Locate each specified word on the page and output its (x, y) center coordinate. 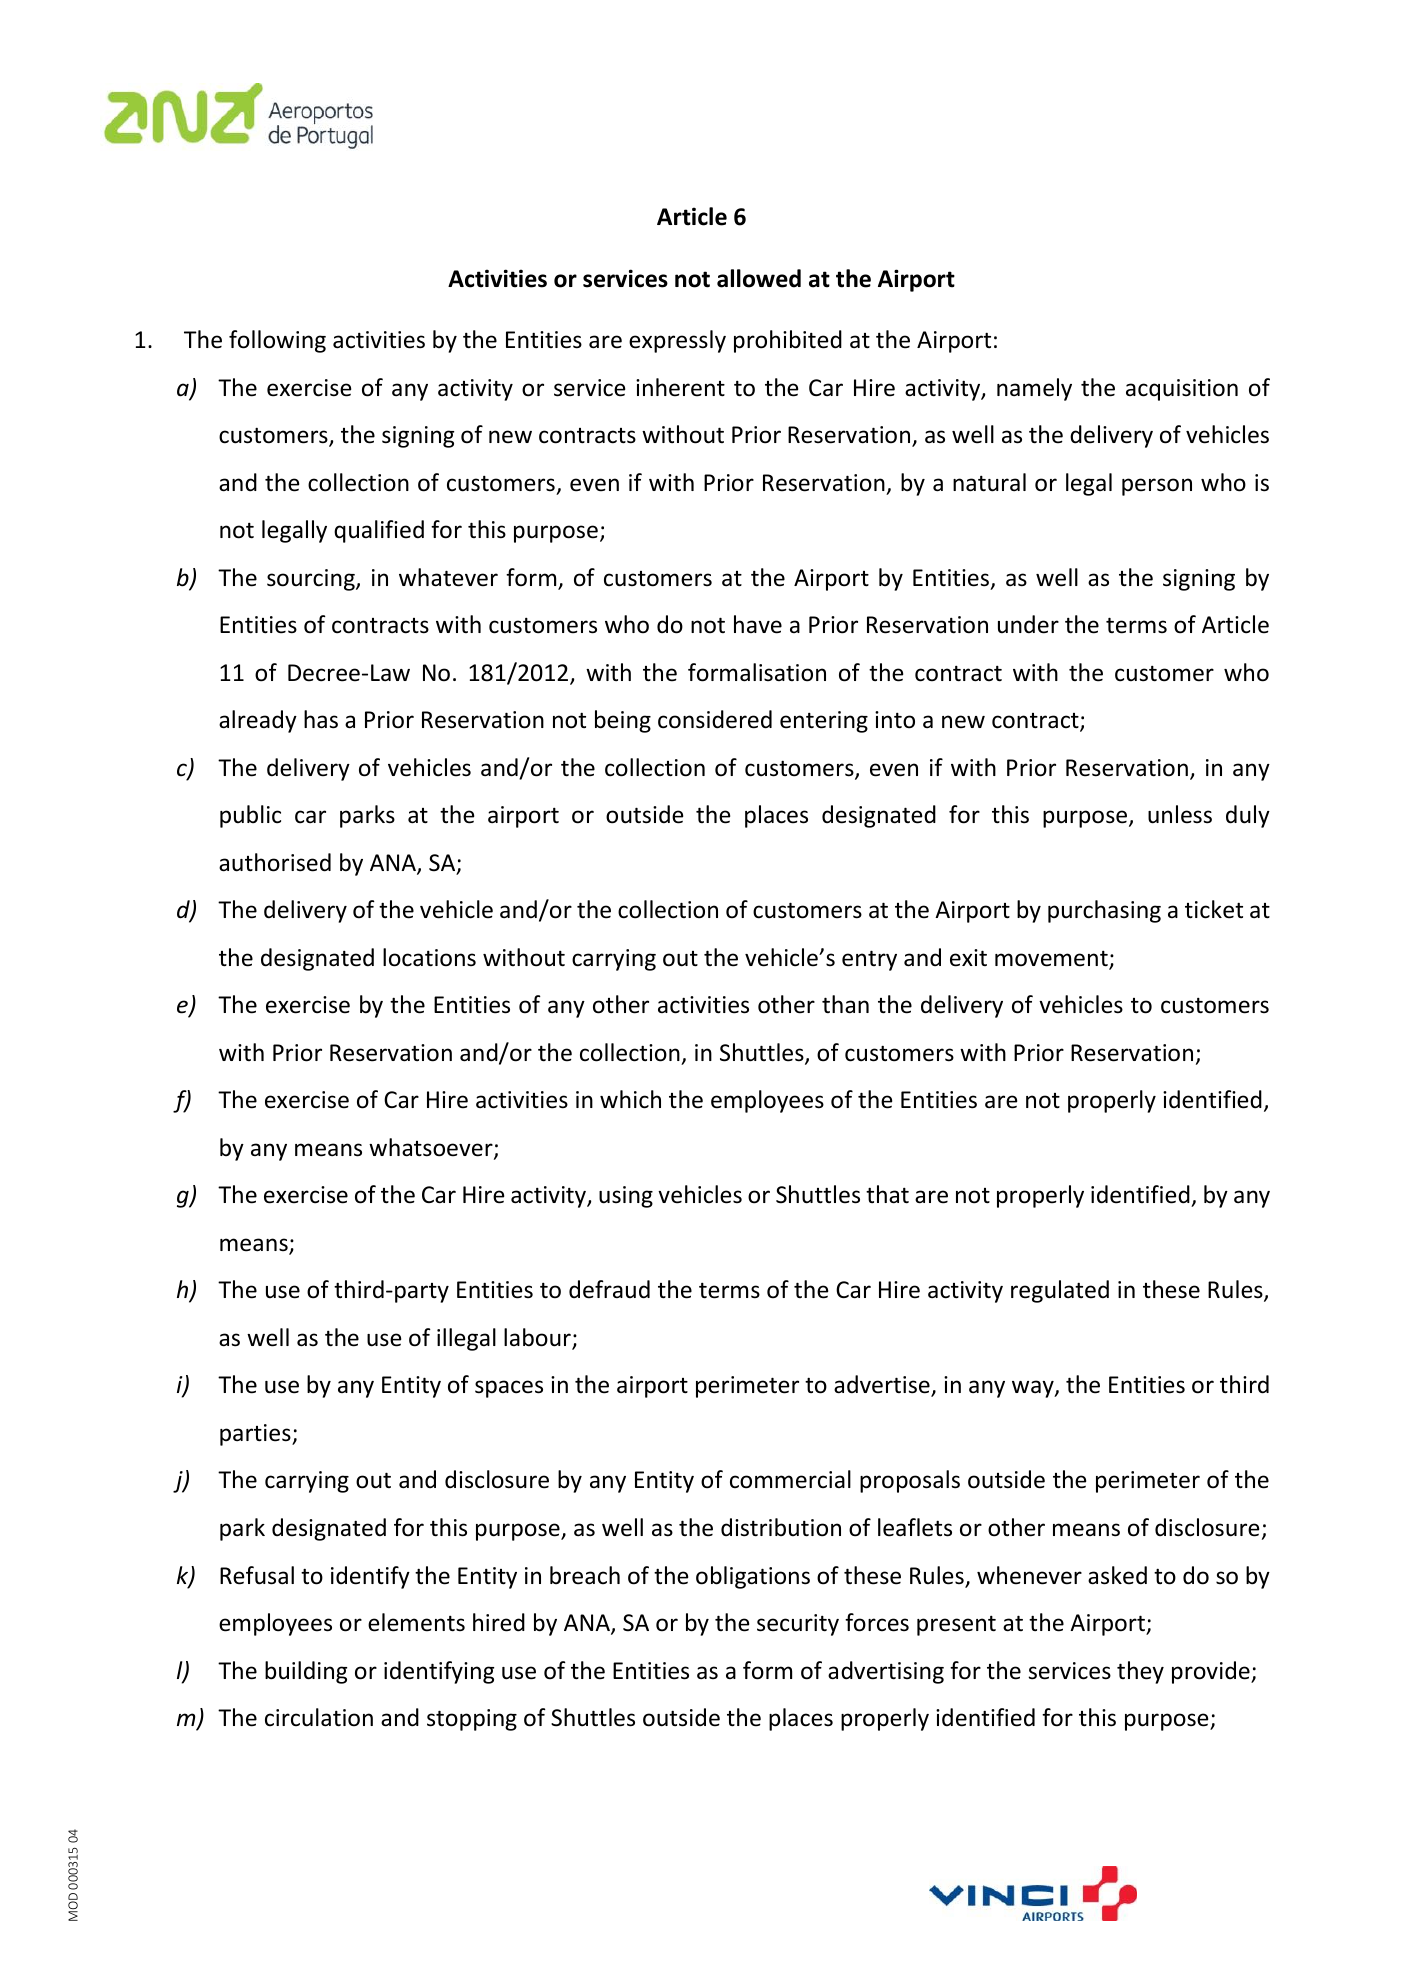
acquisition (1182, 390)
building (306, 1672)
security (798, 1625)
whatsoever (432, 1148)
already (258, 721)
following (277, 341)
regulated (1060, 1291)
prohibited (788, 341)
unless (1180, 814)
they (1140, 1672)
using (626, 1197)
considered (715, 719)
